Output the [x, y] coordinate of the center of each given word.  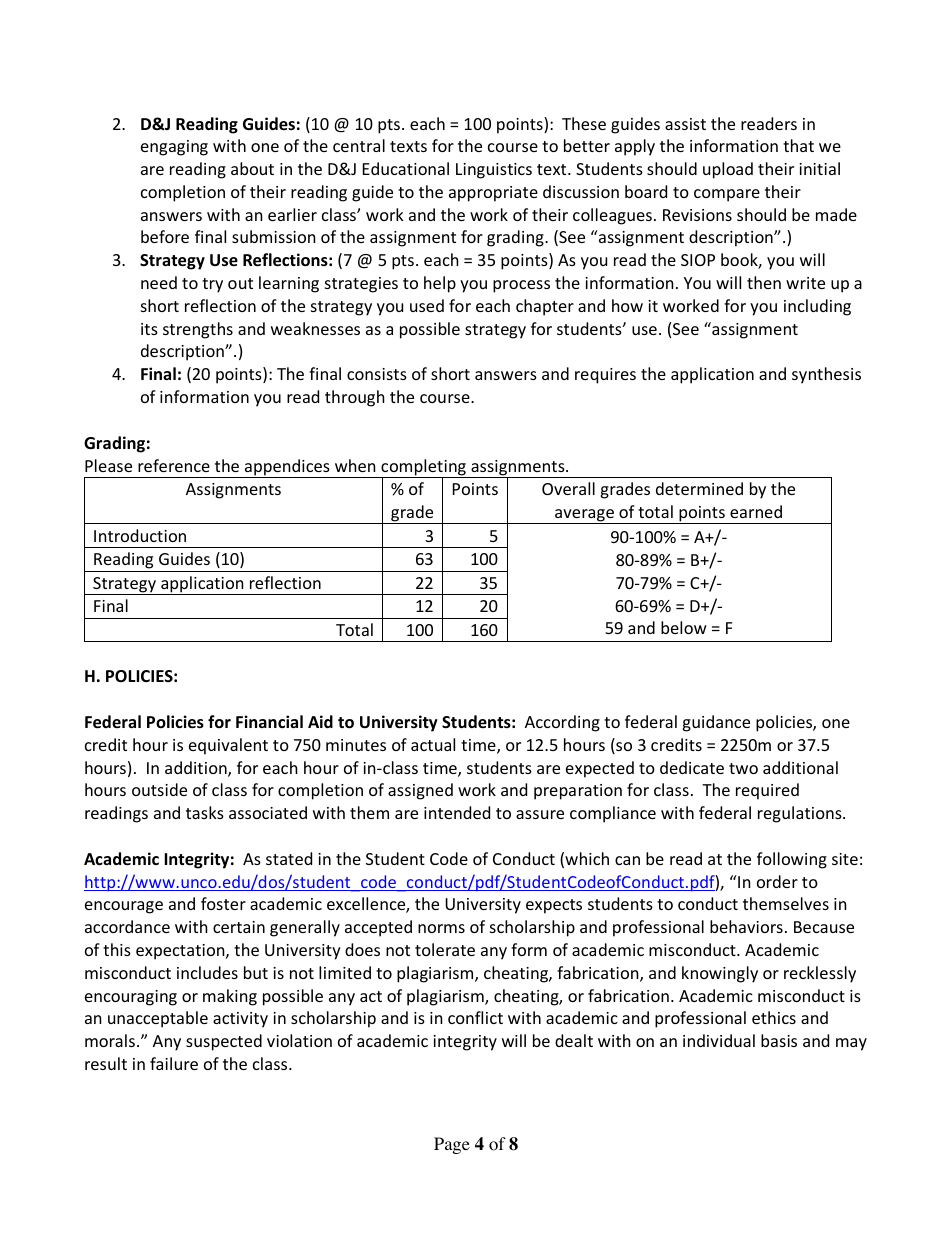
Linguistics [494, 171]
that [798, 145]
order [777, 881]
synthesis [826, 375]
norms [441, 928]
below [684, 627]
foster [223, 903]
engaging [174, 148]
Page [452, 1145]
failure [174, 1063]
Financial [269, 721]
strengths [198, 330]
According [562, 723]
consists [377, 374]
